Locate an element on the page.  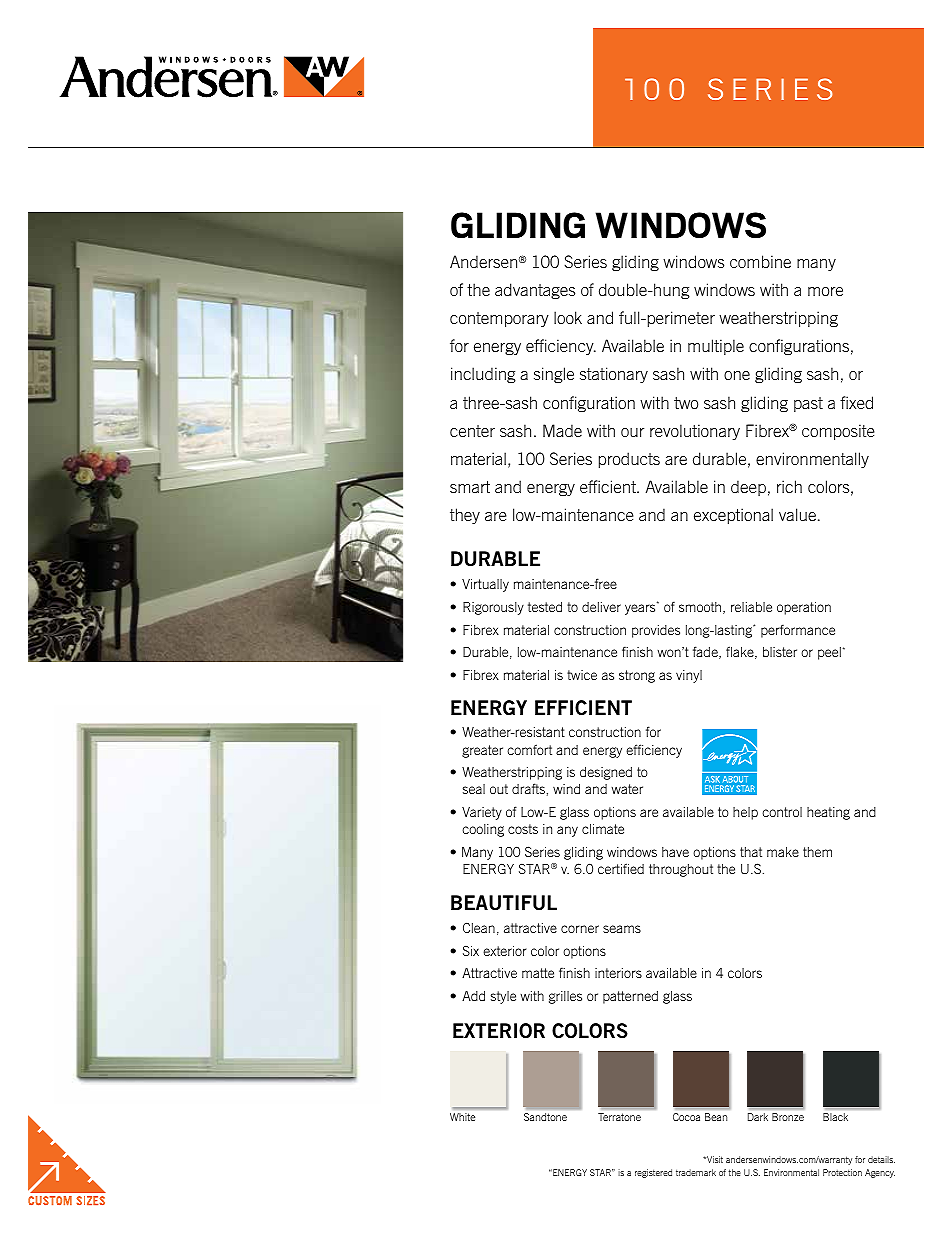
White is located at coordinates (462, 1117).
